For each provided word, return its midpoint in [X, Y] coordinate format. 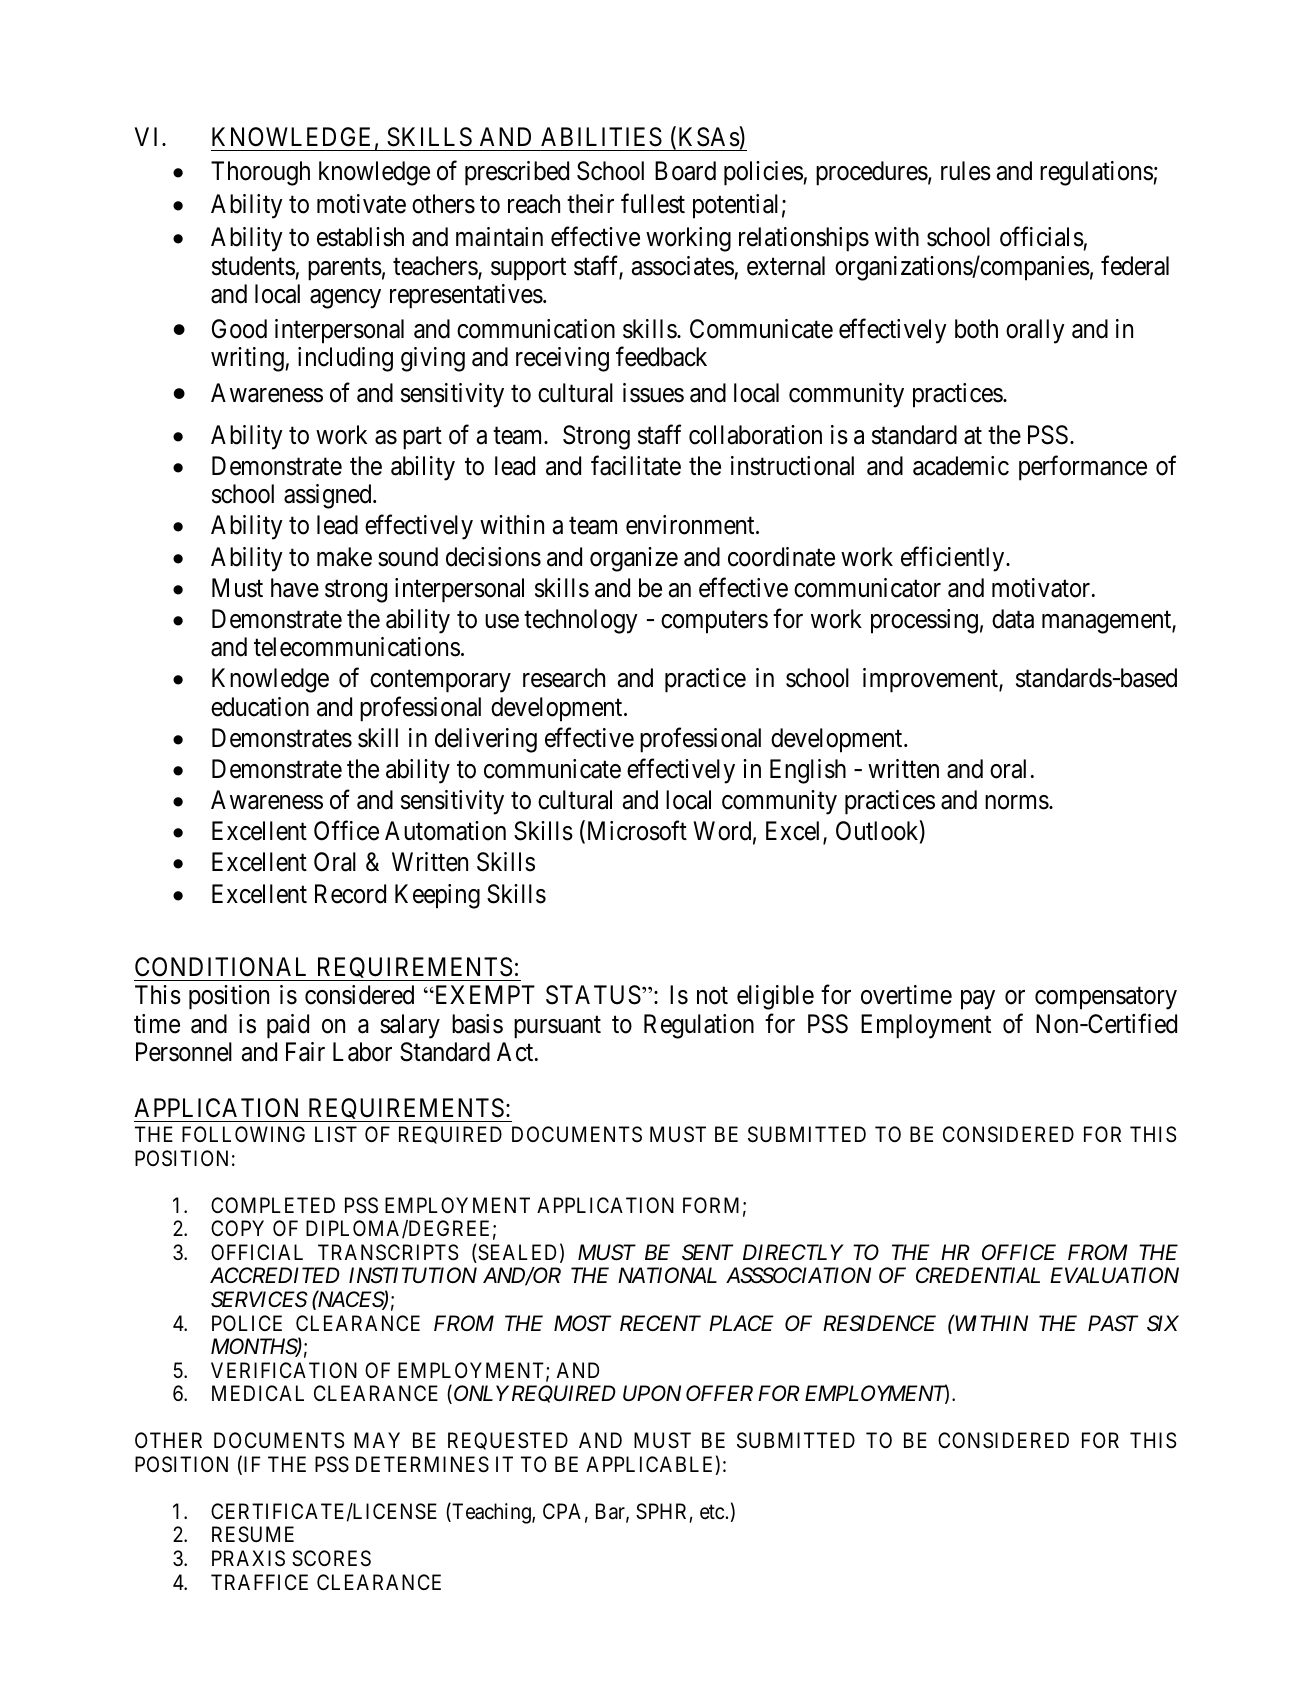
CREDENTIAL [978, 1275]
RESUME [253, 1534]
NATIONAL [667, 1275]
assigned [329, 496]
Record [350, 894]
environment [691, 525]
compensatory [1106, 999]
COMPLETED [273, 1205]
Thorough [260, 173]
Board [685, 171]
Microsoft [635, 832]
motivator [1042, 588]
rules [966, 171]
